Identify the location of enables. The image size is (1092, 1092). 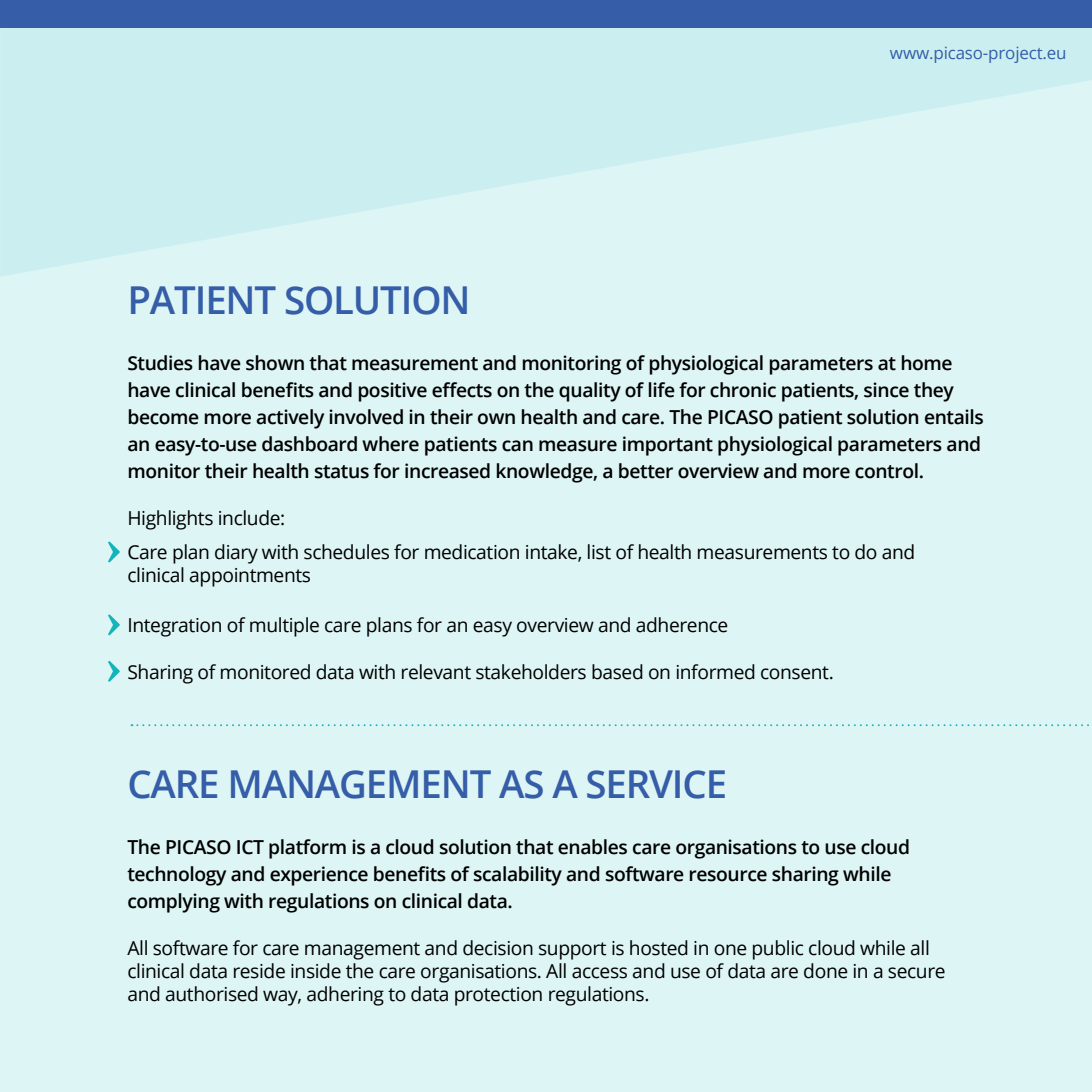
(592, 847).
